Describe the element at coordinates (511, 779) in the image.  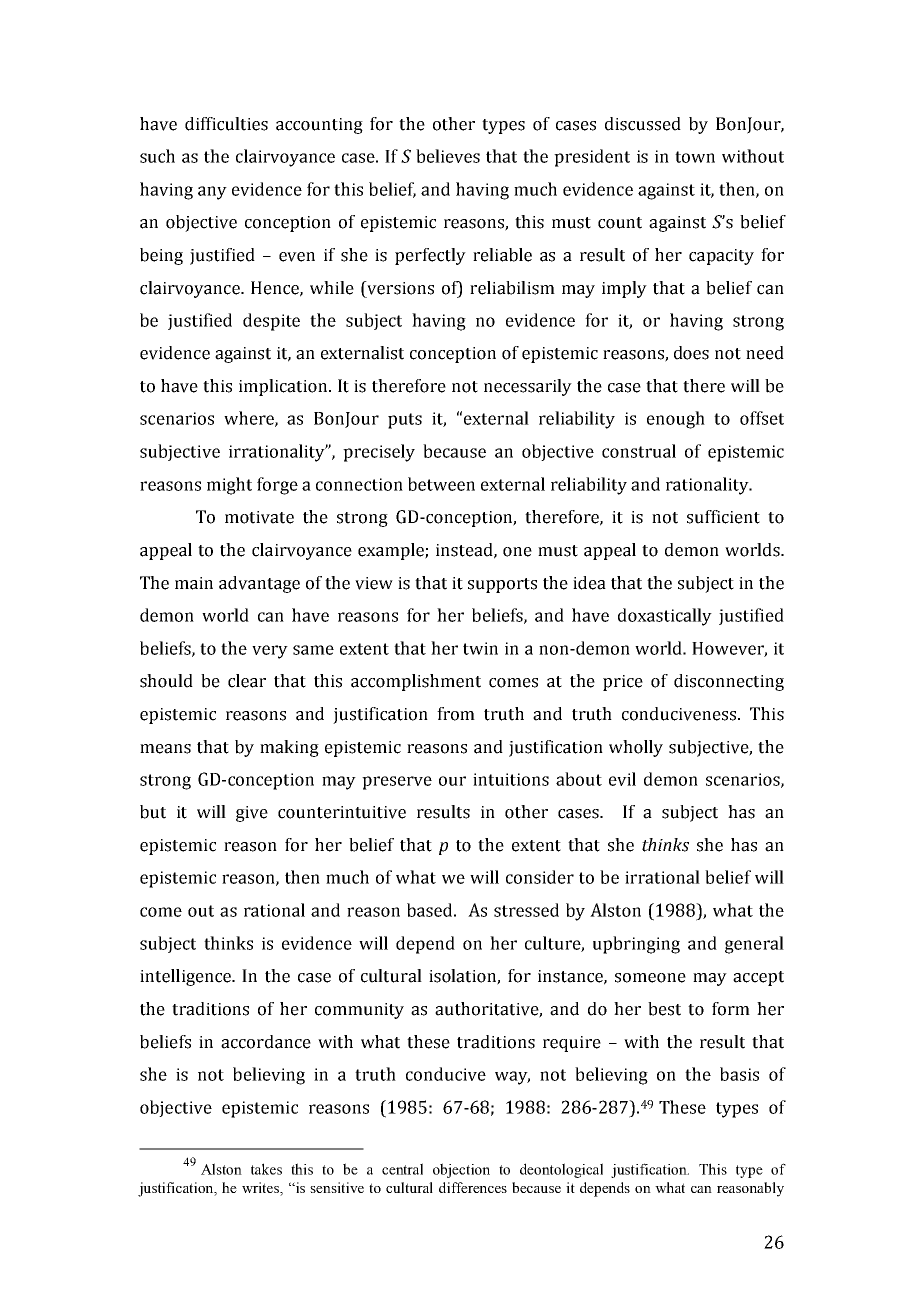
I see `intuitions` at that location.
